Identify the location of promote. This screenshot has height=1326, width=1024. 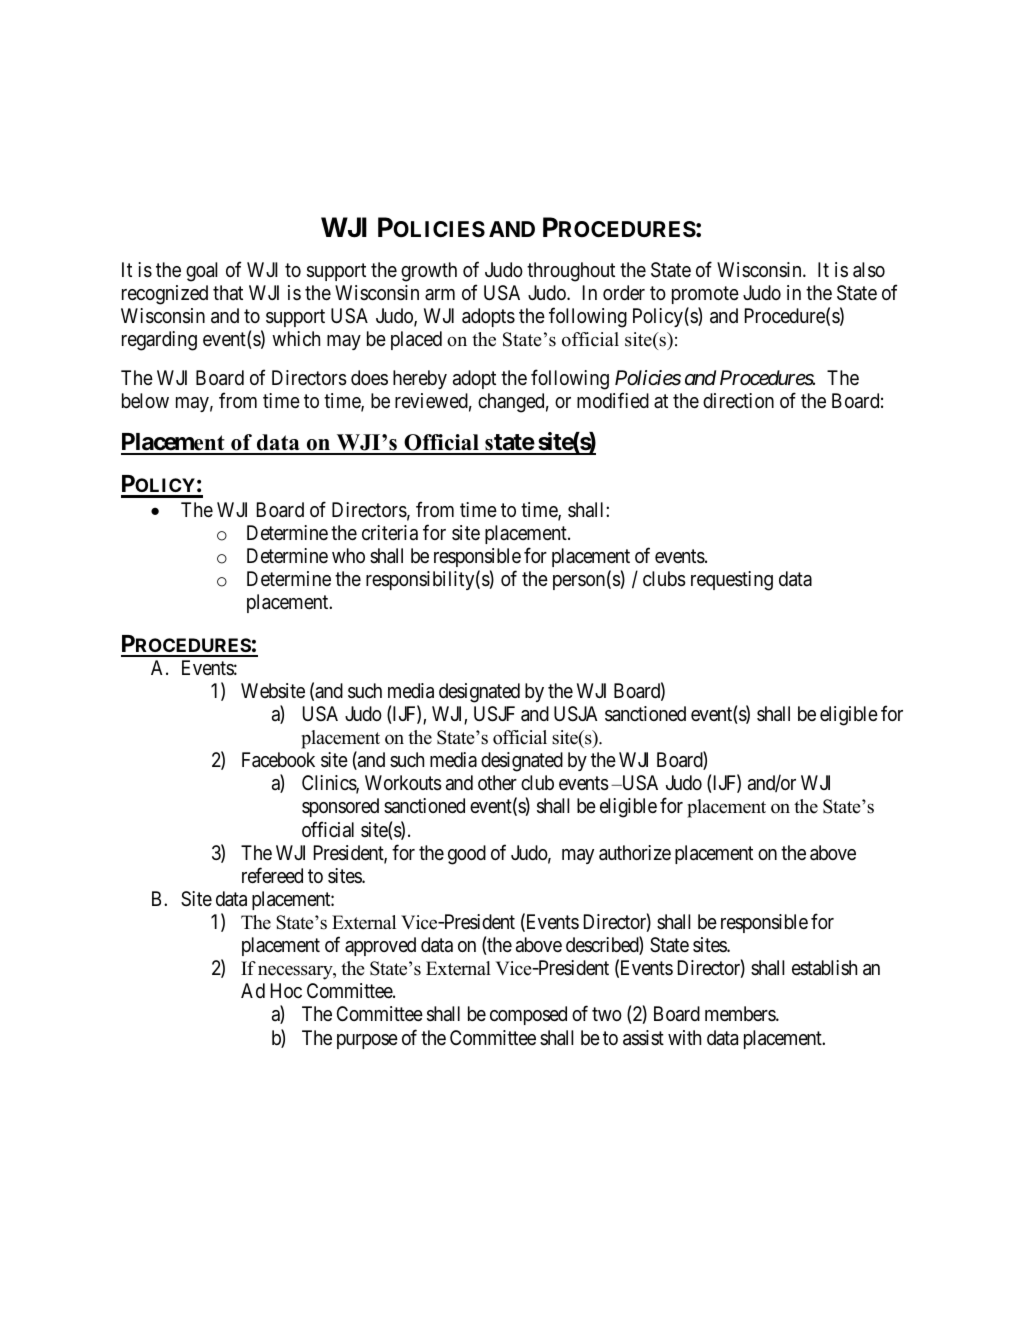
(705, 295).
